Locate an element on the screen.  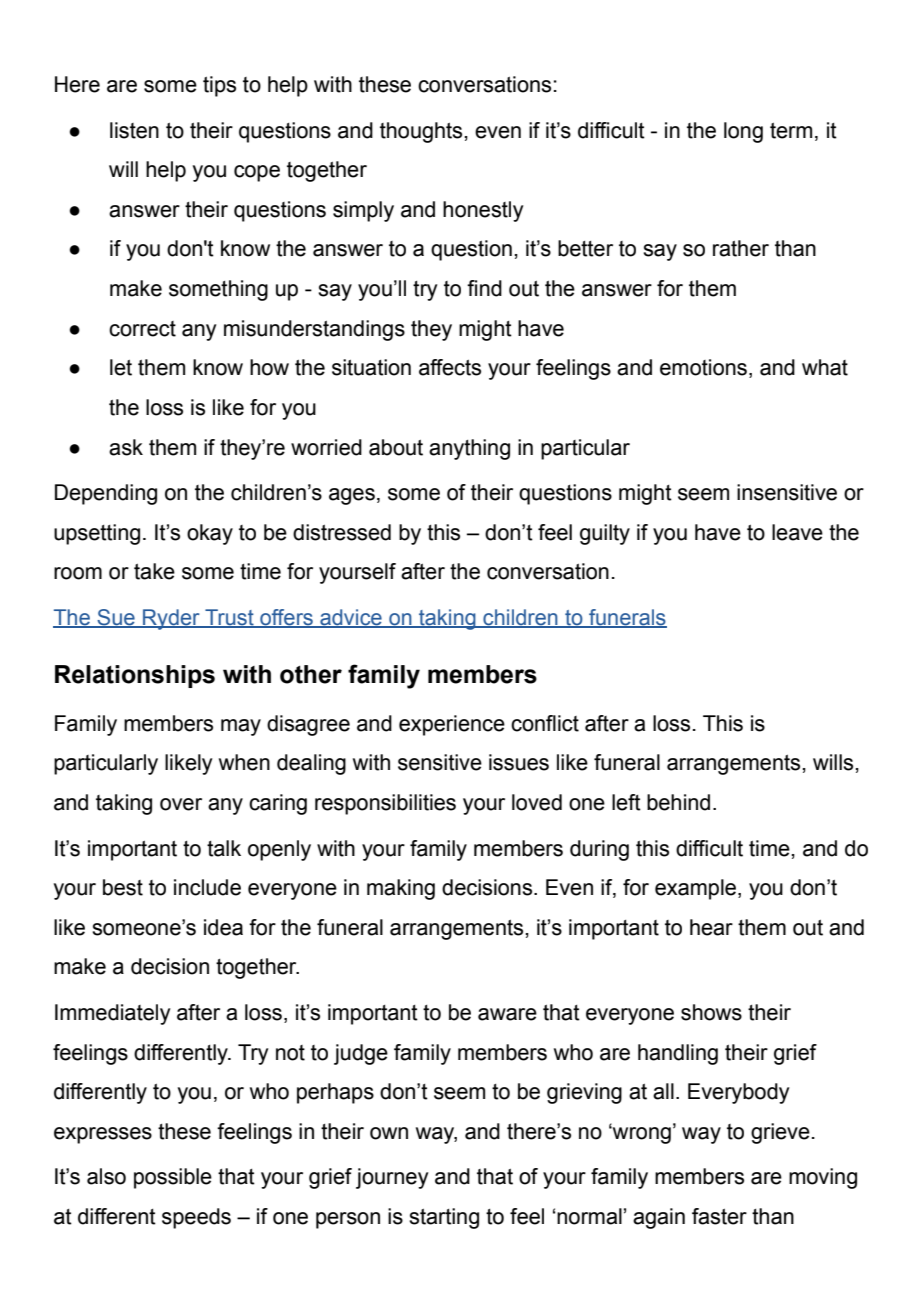
long is located at coordinates (743, 132).
